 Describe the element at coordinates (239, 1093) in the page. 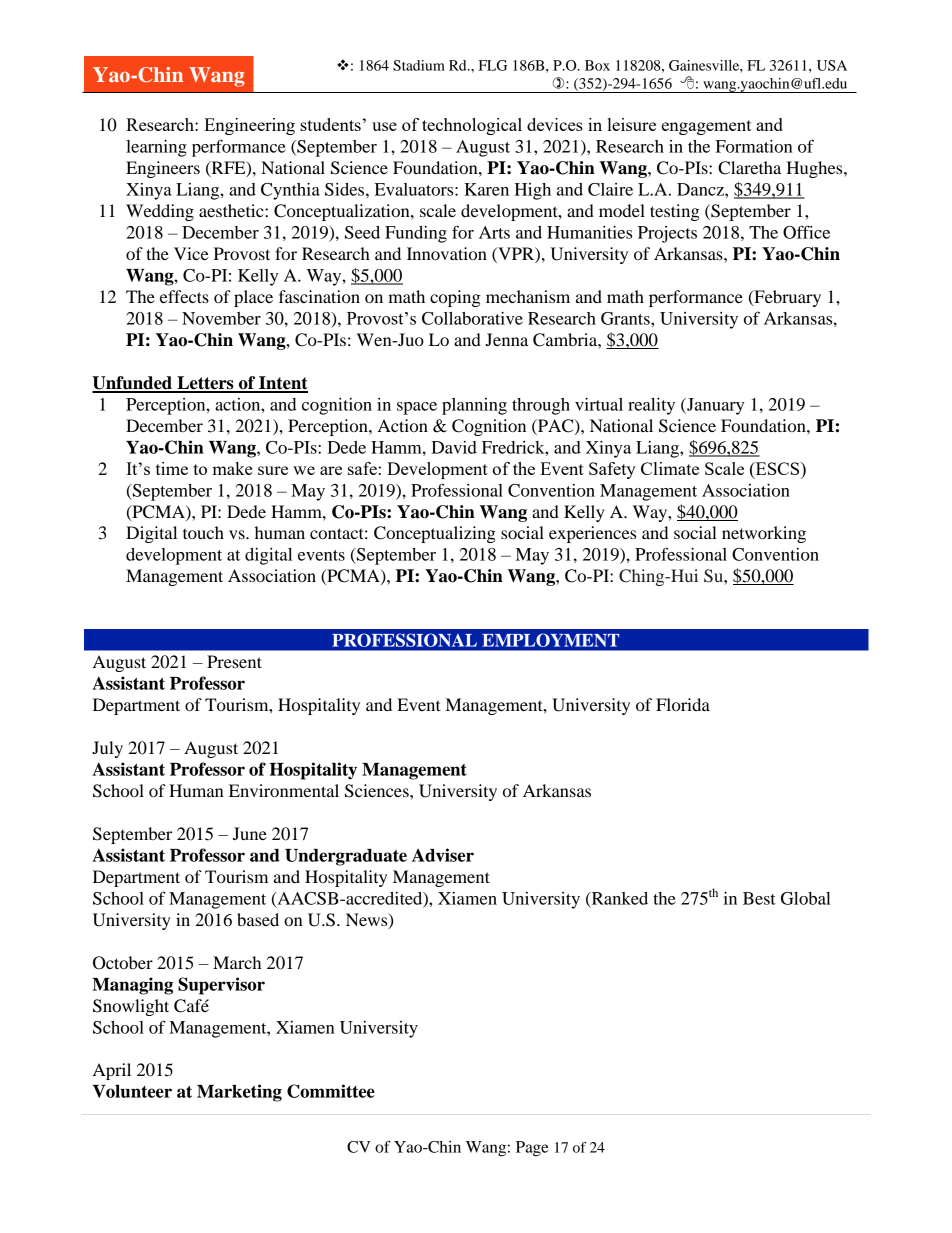

I see `Marketing` at that location.
